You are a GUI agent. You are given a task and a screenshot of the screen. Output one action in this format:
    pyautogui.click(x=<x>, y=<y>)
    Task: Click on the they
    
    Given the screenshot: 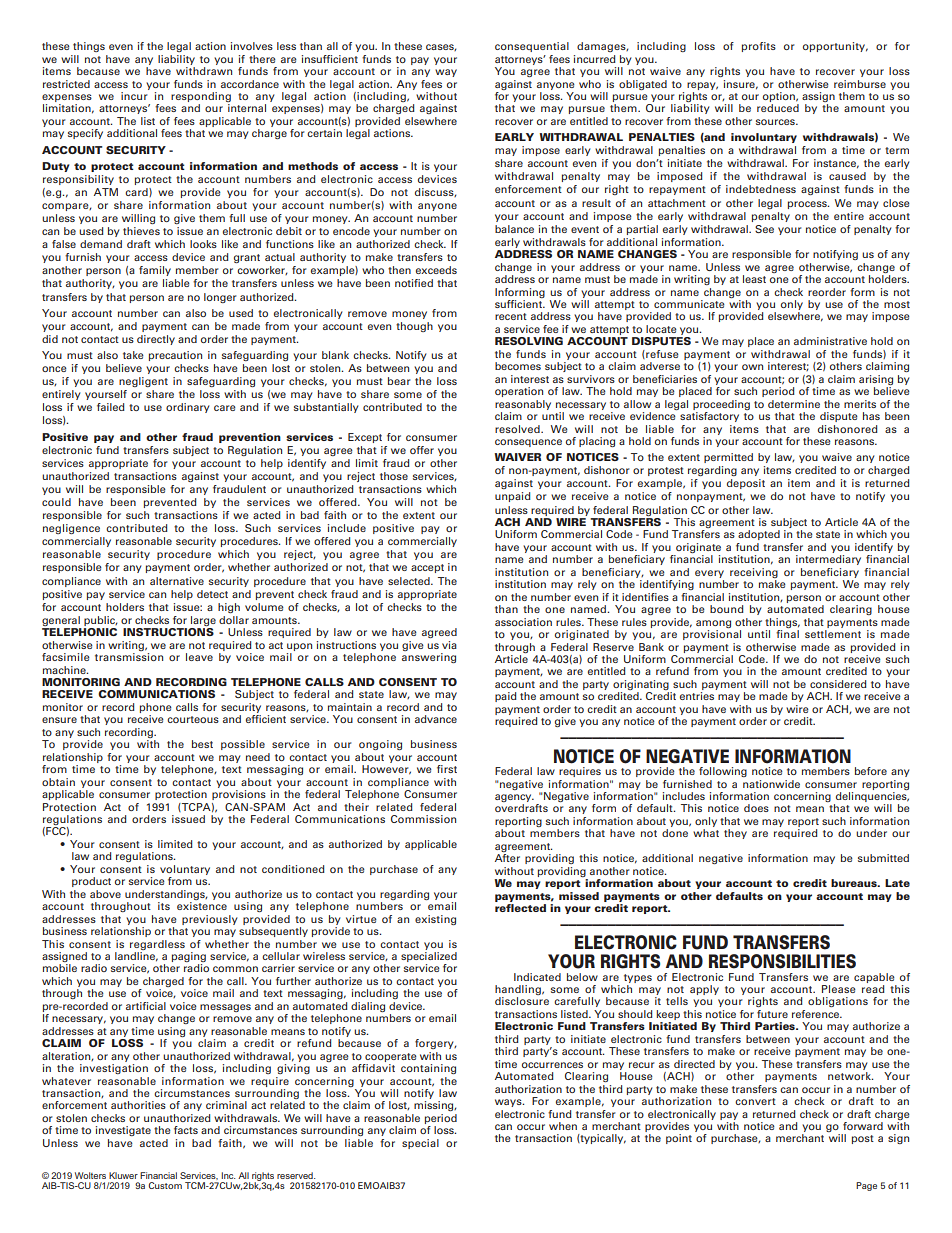 What is the action you would take?
    pyautogui.click(x=735, y=834)
